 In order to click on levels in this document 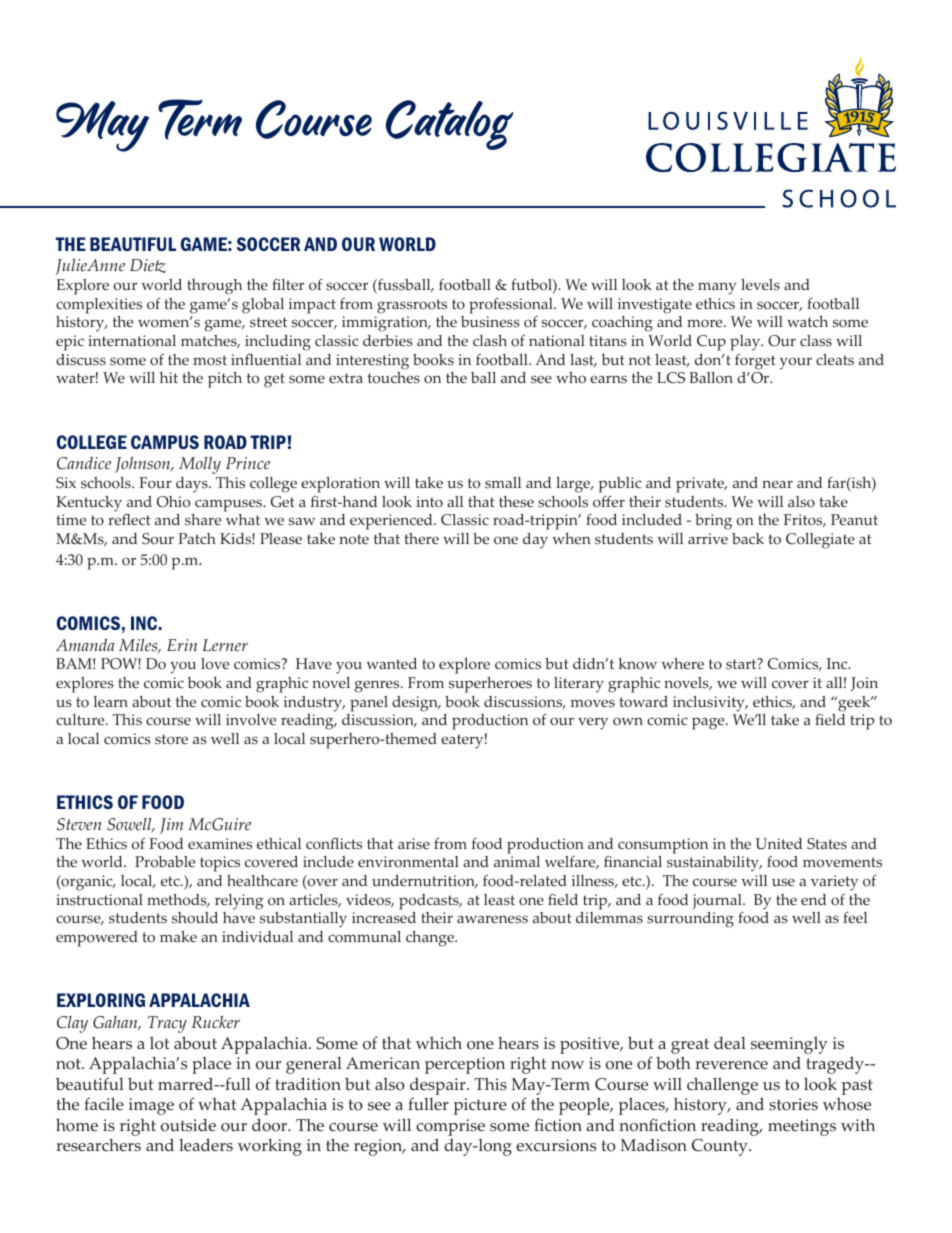, I will do `click(760, 285)`.
